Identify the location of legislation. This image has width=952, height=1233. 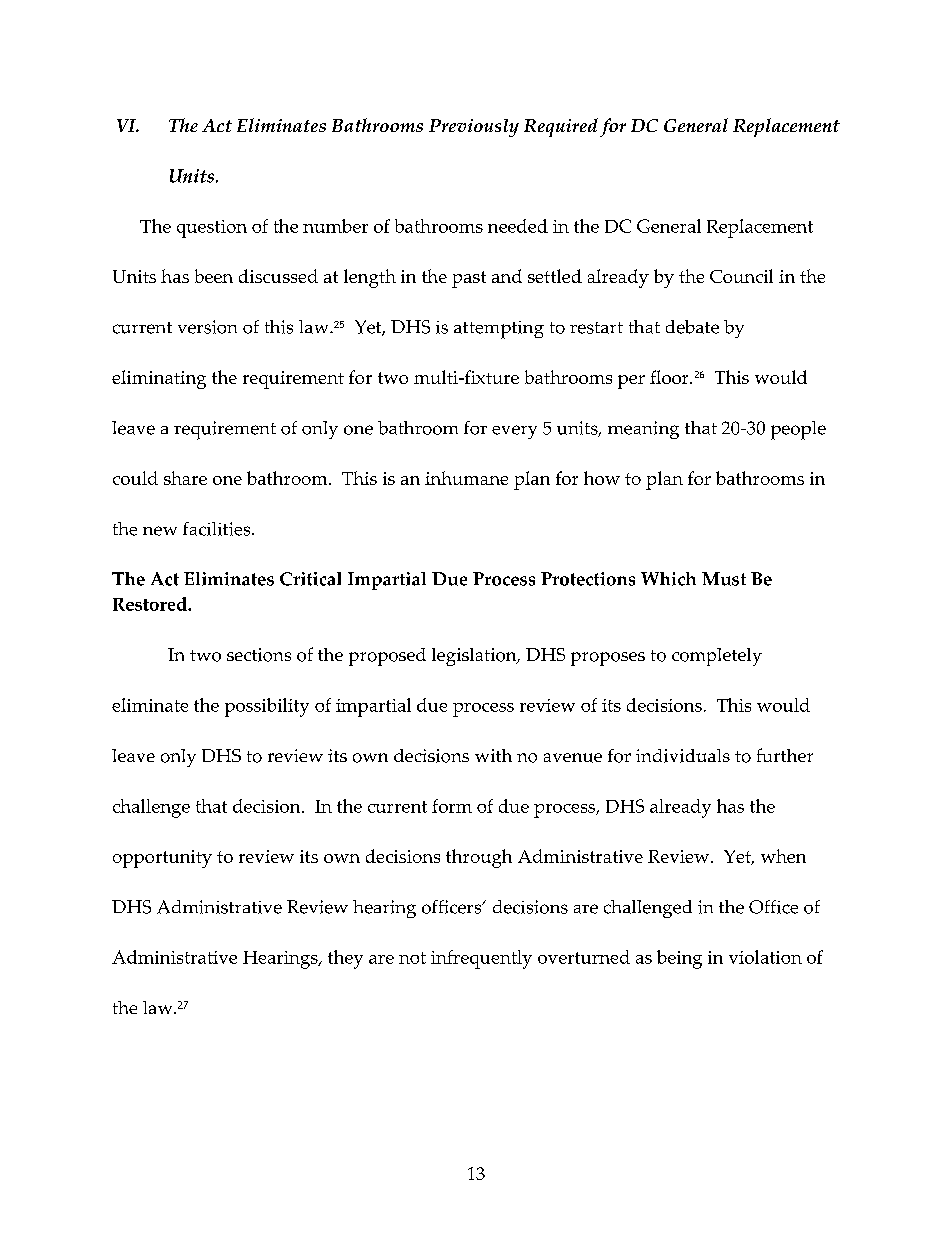
(475, 657).
